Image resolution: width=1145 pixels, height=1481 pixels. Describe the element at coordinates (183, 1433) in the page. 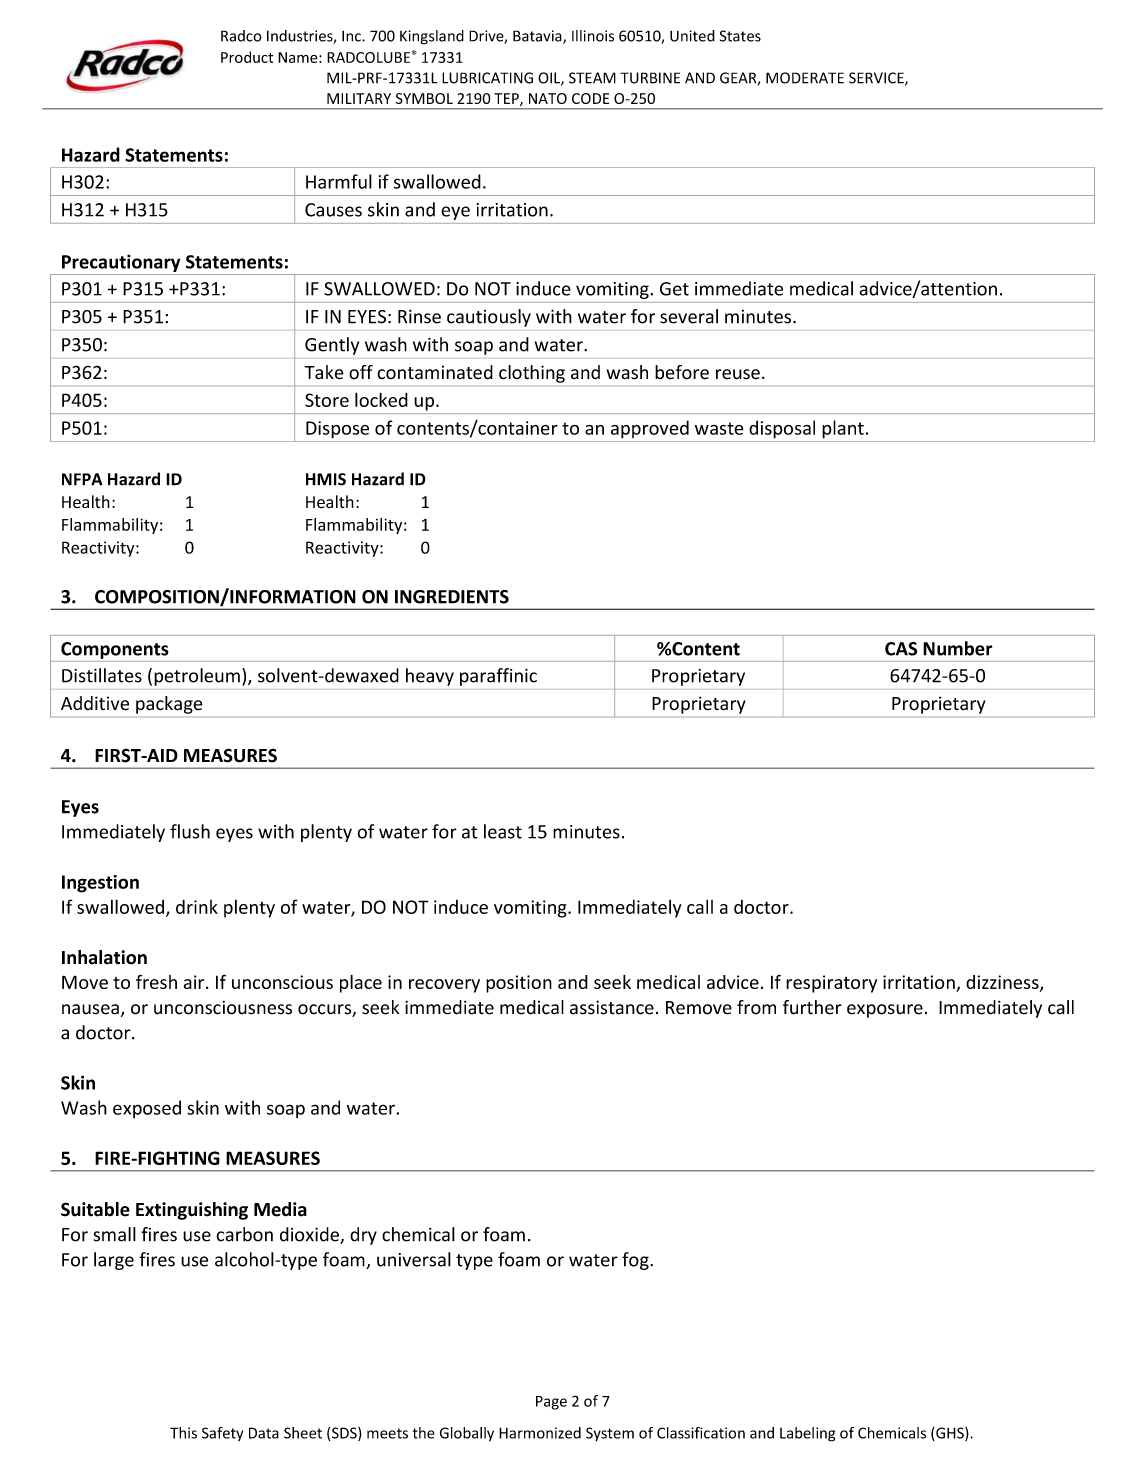

I see `This` at that location.
